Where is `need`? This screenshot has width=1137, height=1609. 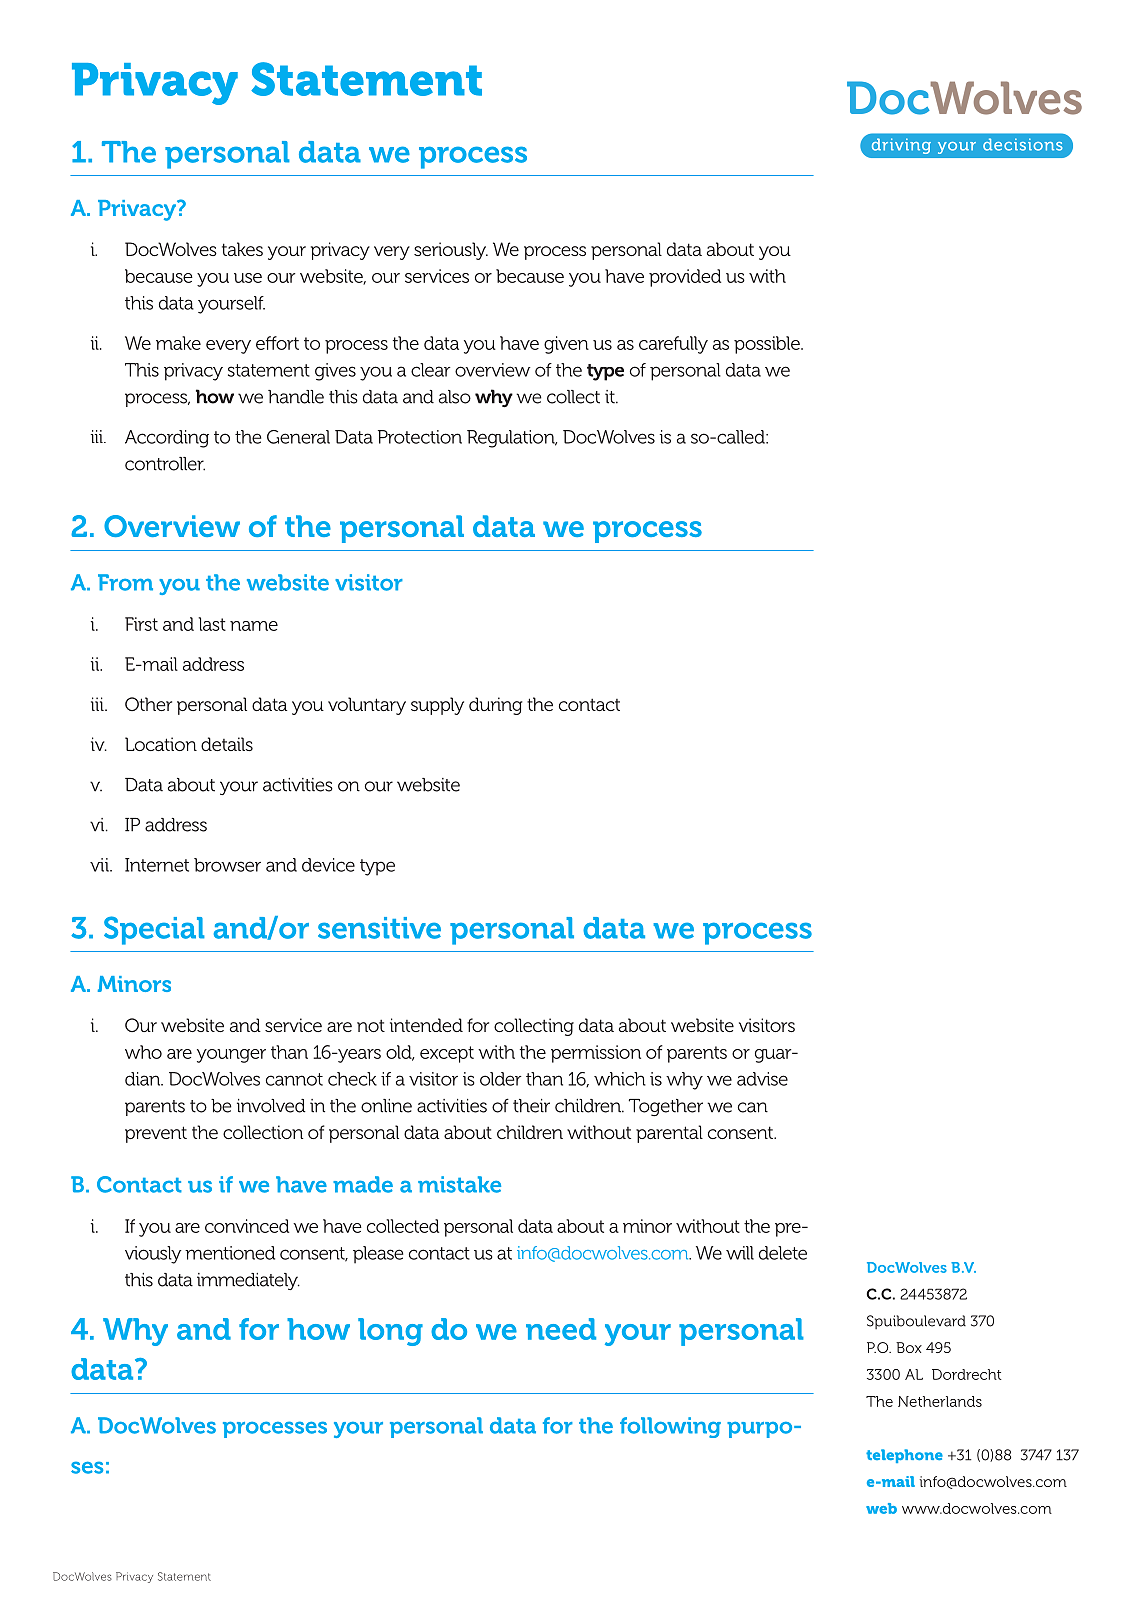 need is located at coordinates (561, 1329).
